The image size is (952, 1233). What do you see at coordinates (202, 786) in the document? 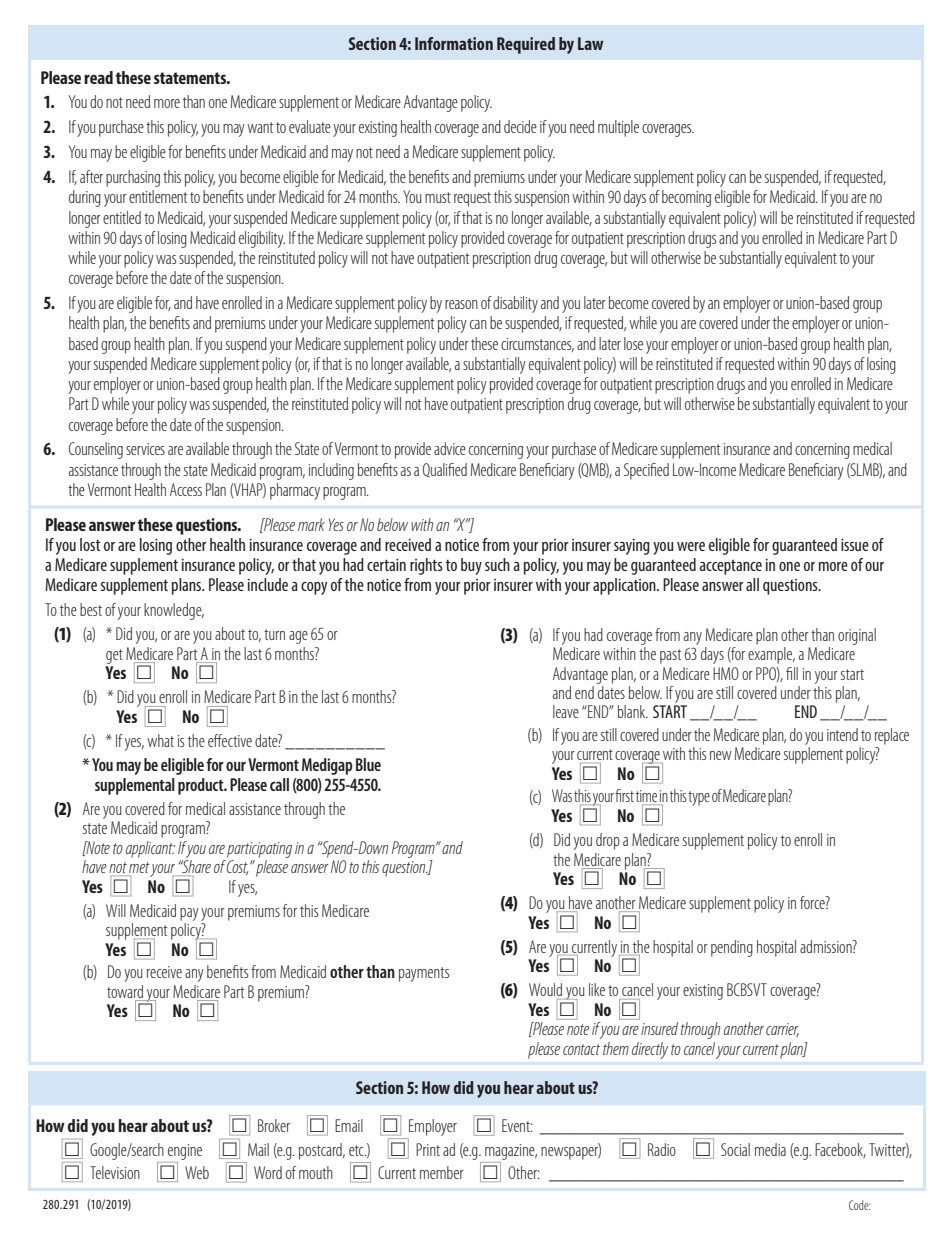
I see `product` at bounding box center [202, 786].
